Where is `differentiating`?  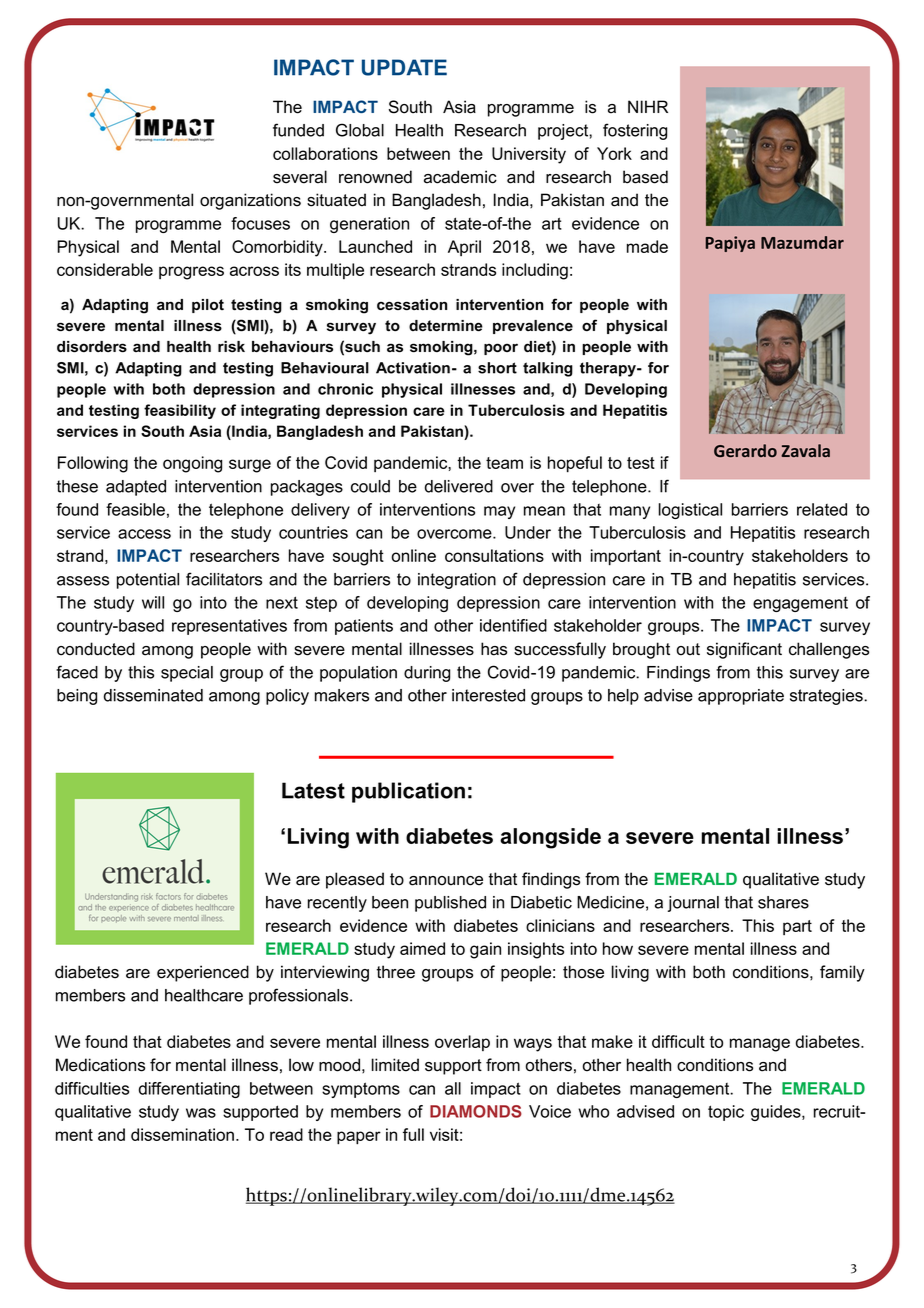 differentiating is located at coordinates (189, 1090).
